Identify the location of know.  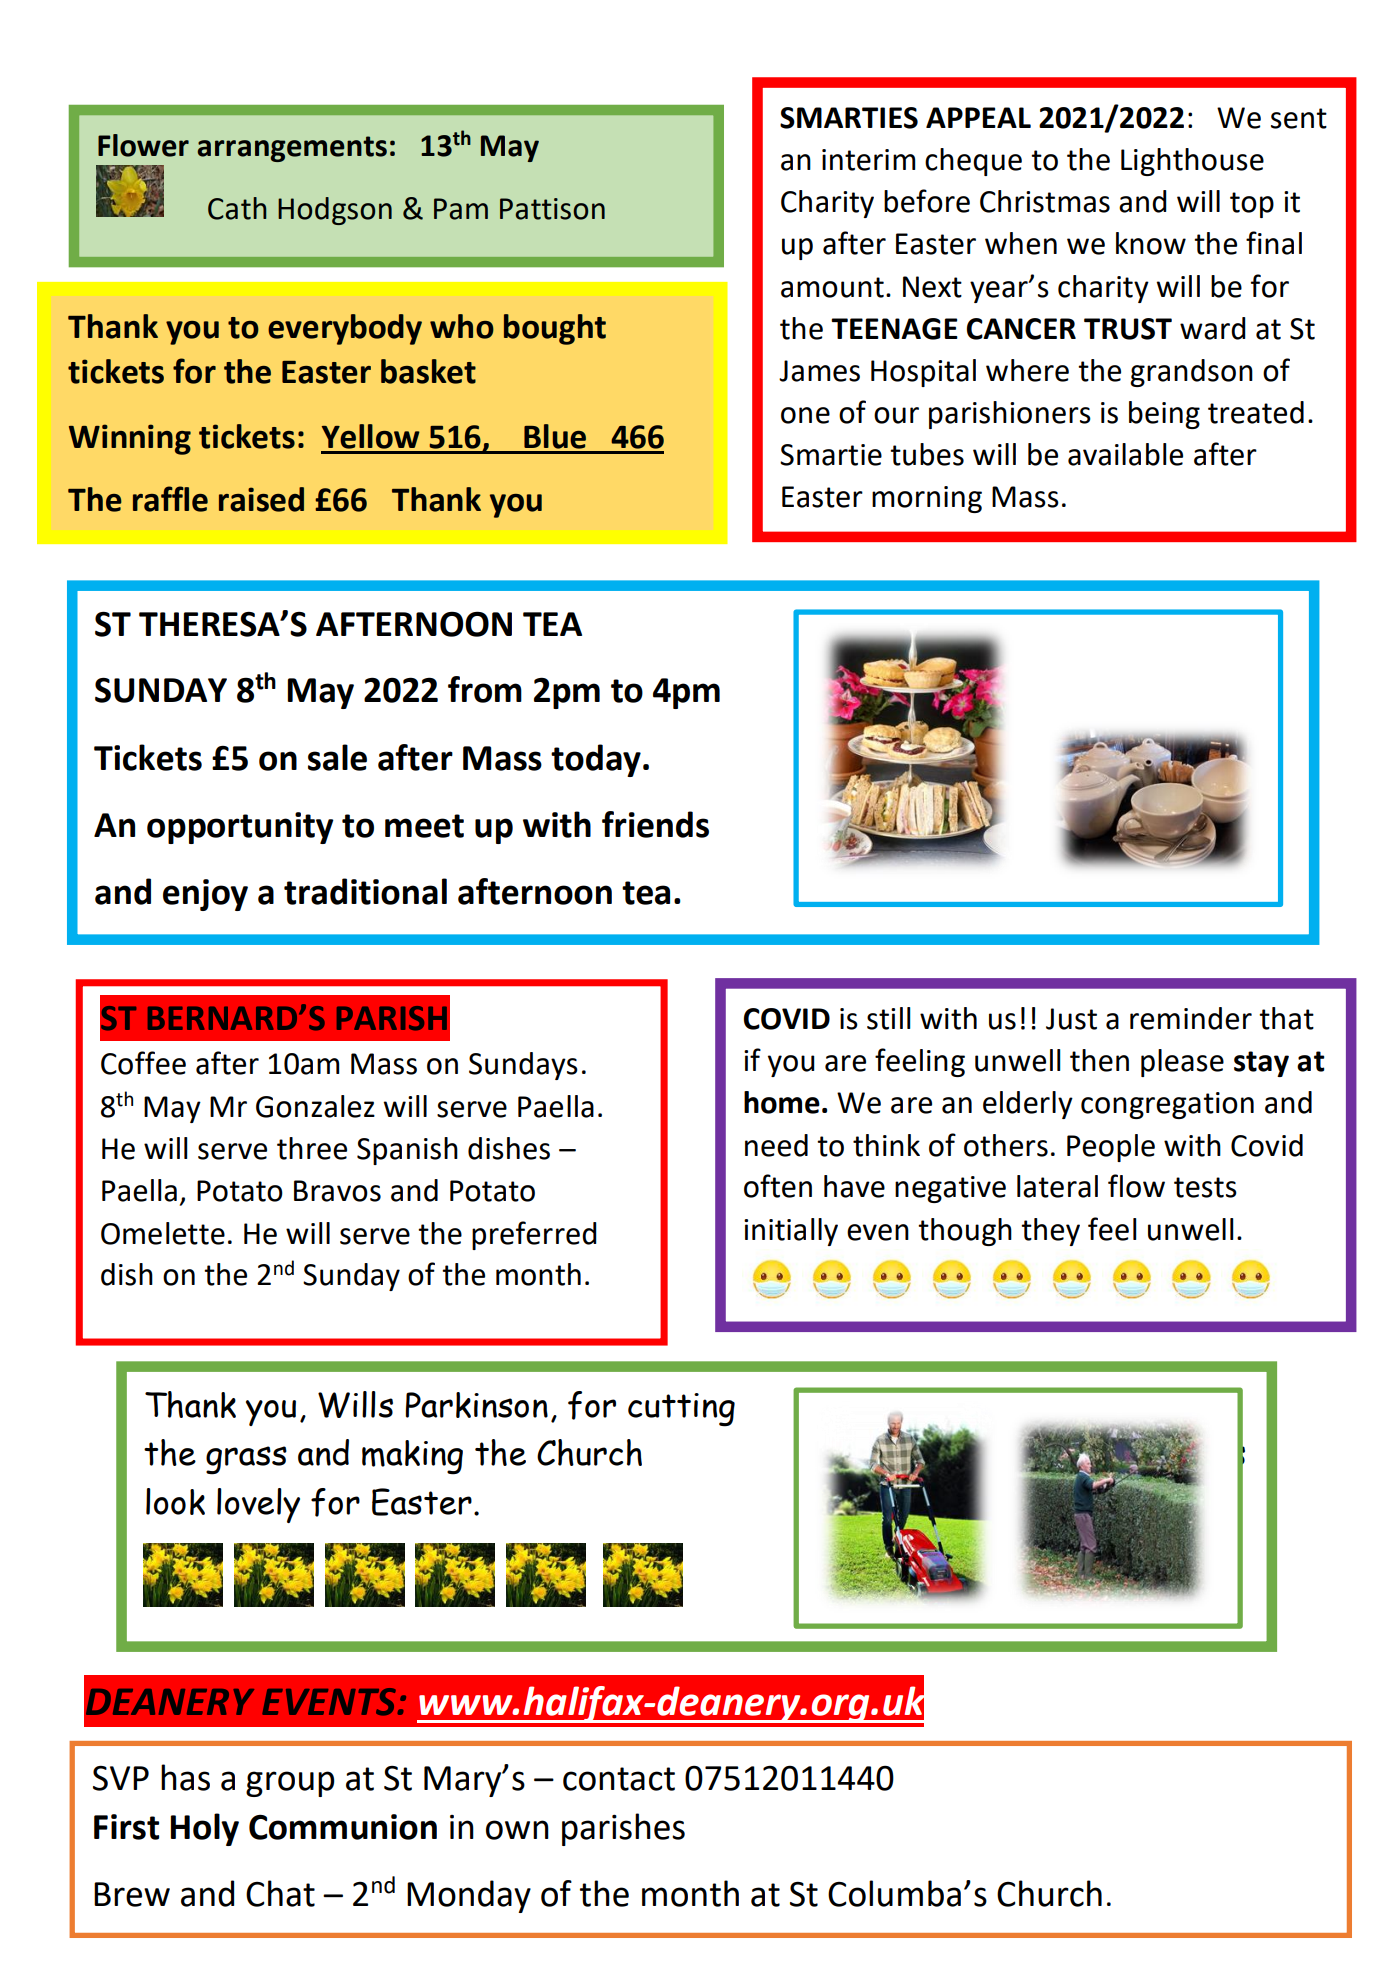
(1151, 243).
